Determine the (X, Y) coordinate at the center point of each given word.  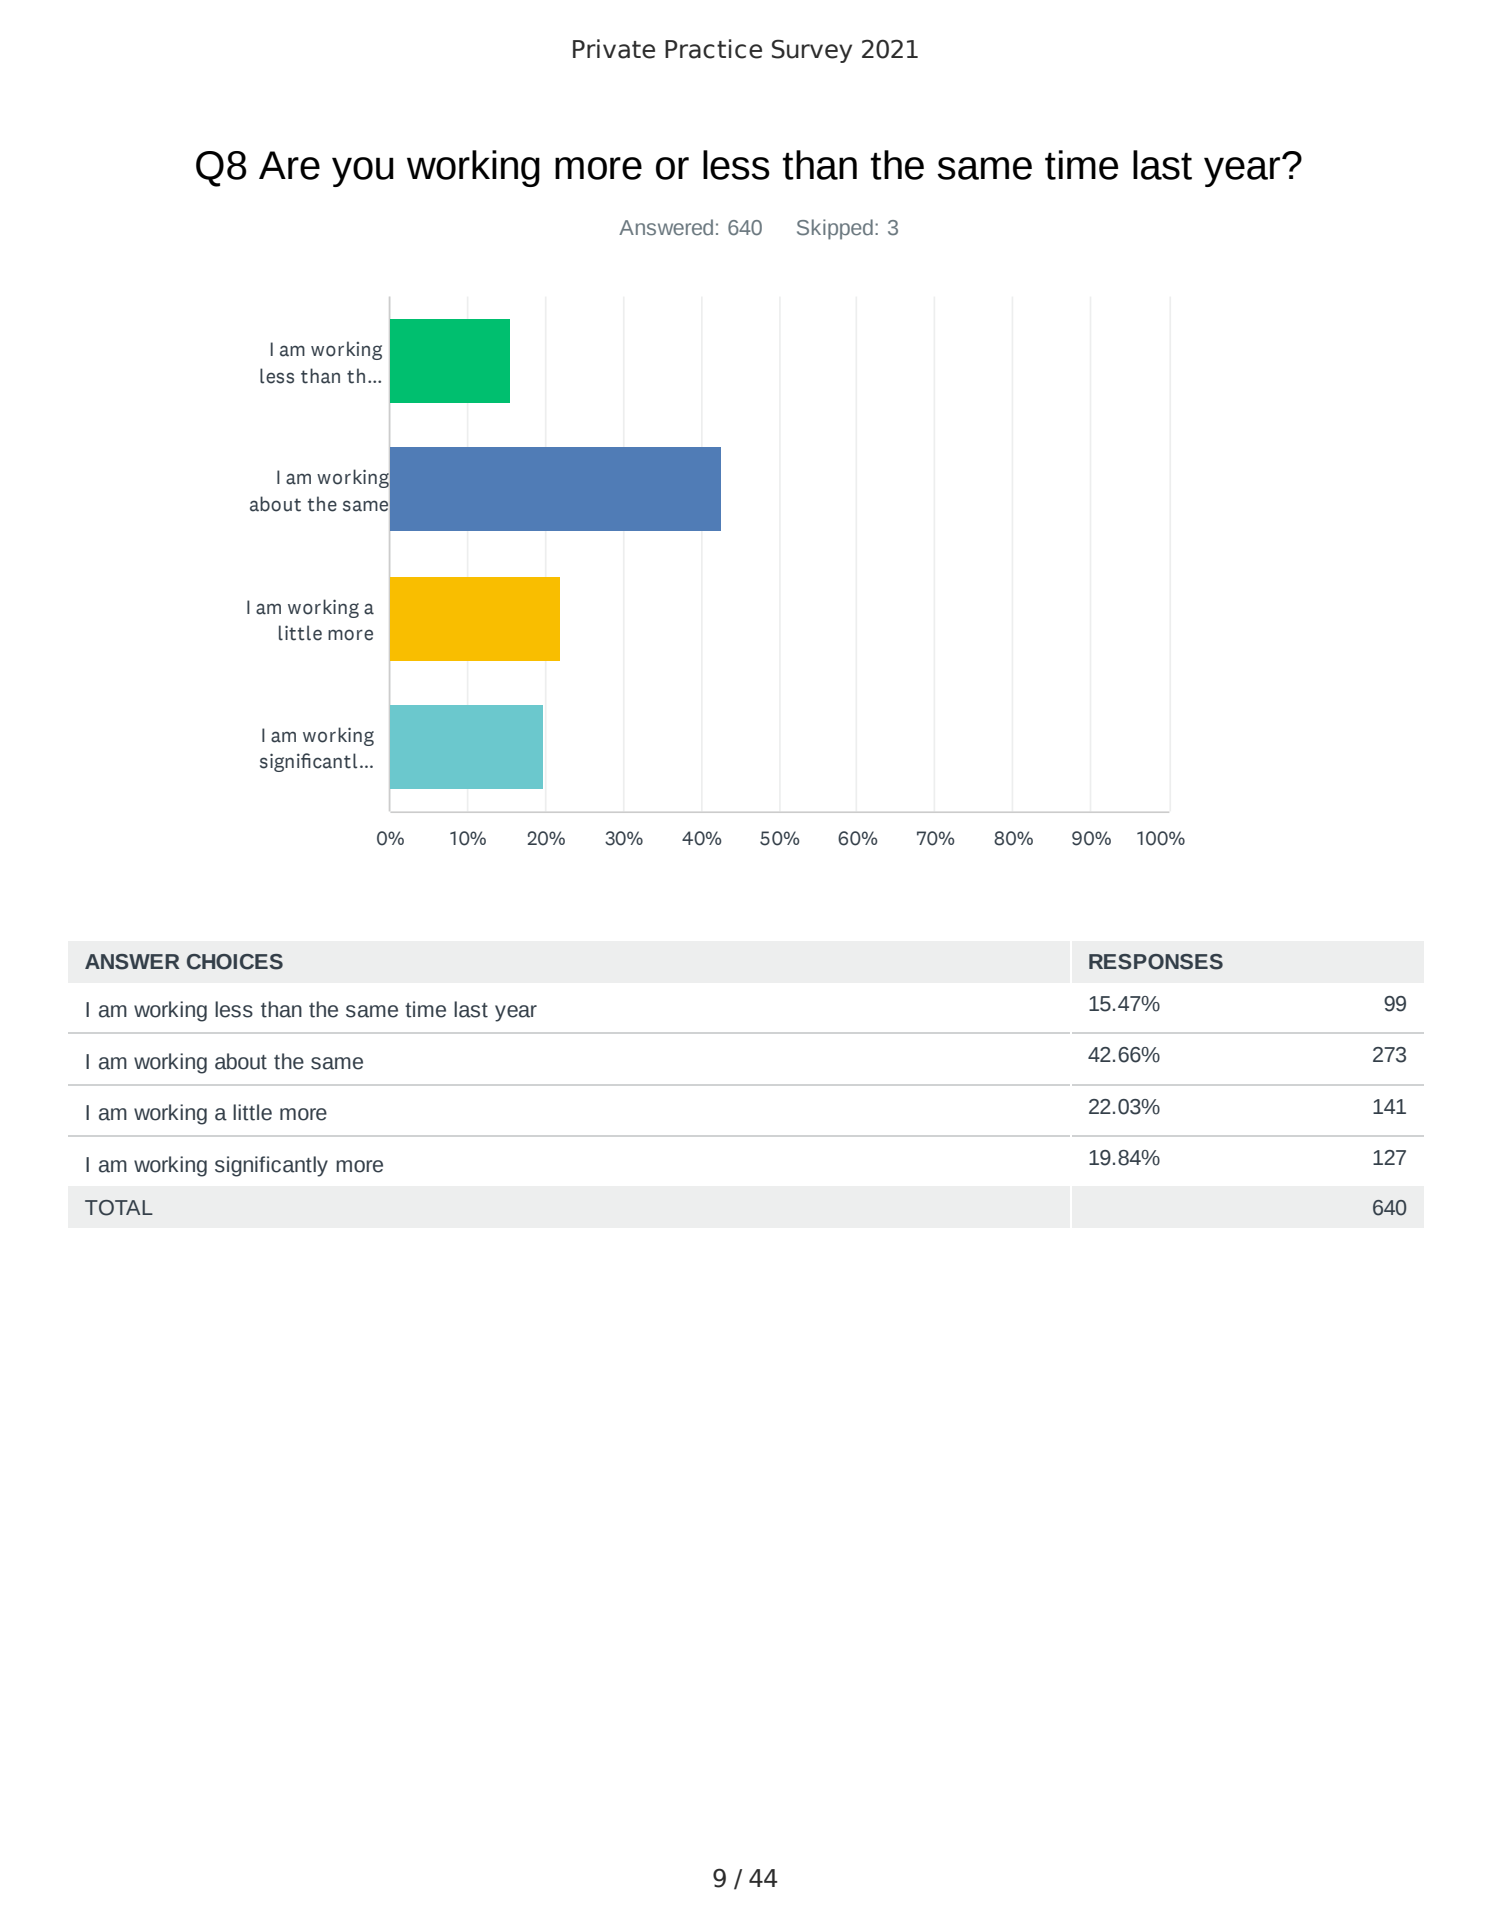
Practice (713, 49)
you (363, 172)
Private (614, 49)
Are (289, 165)
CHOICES (235, 962)
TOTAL (119, 1208)
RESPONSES (1156, 962)
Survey (812, 51)
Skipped (835, 229)
